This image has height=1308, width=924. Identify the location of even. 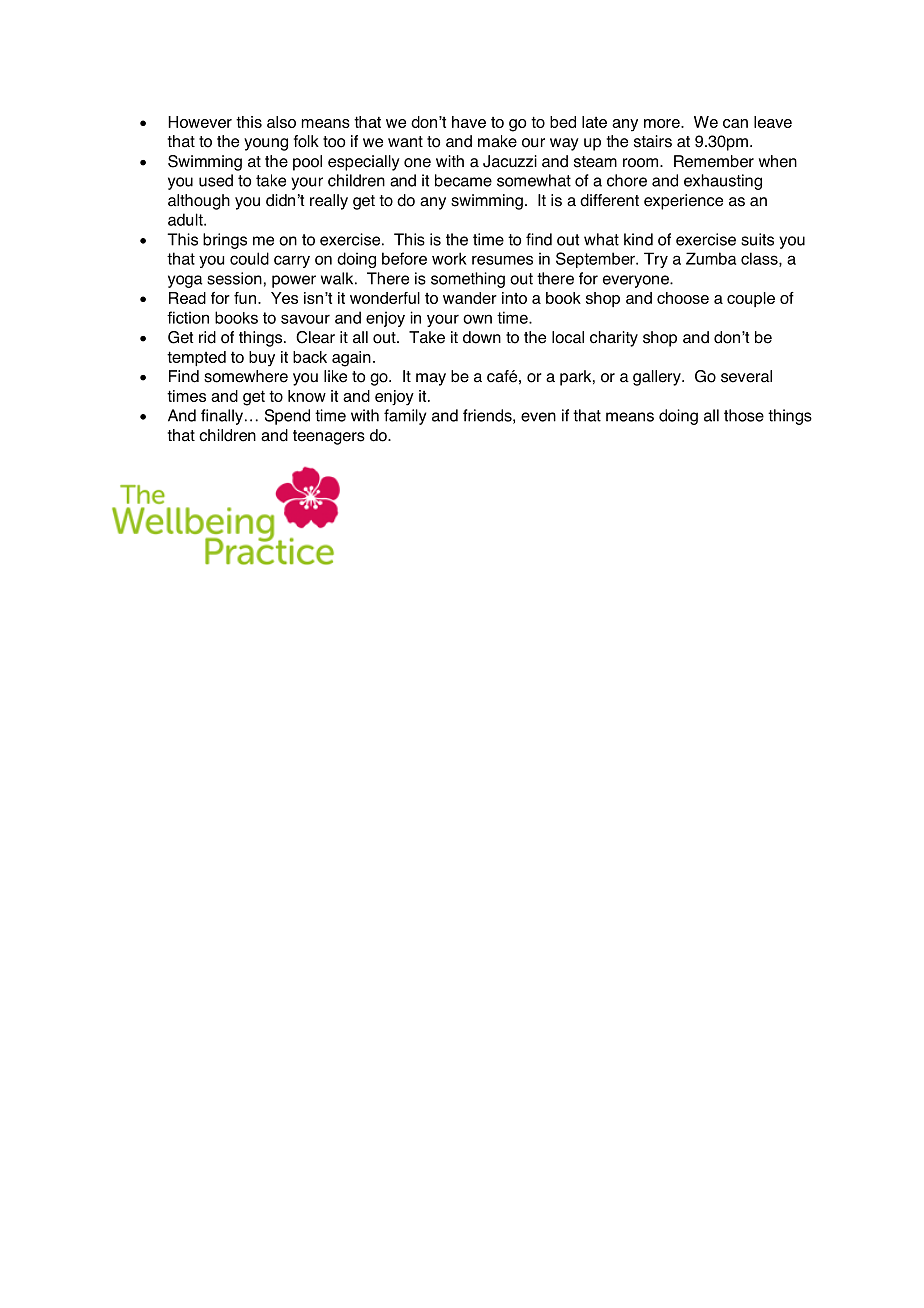
(538, 417).
